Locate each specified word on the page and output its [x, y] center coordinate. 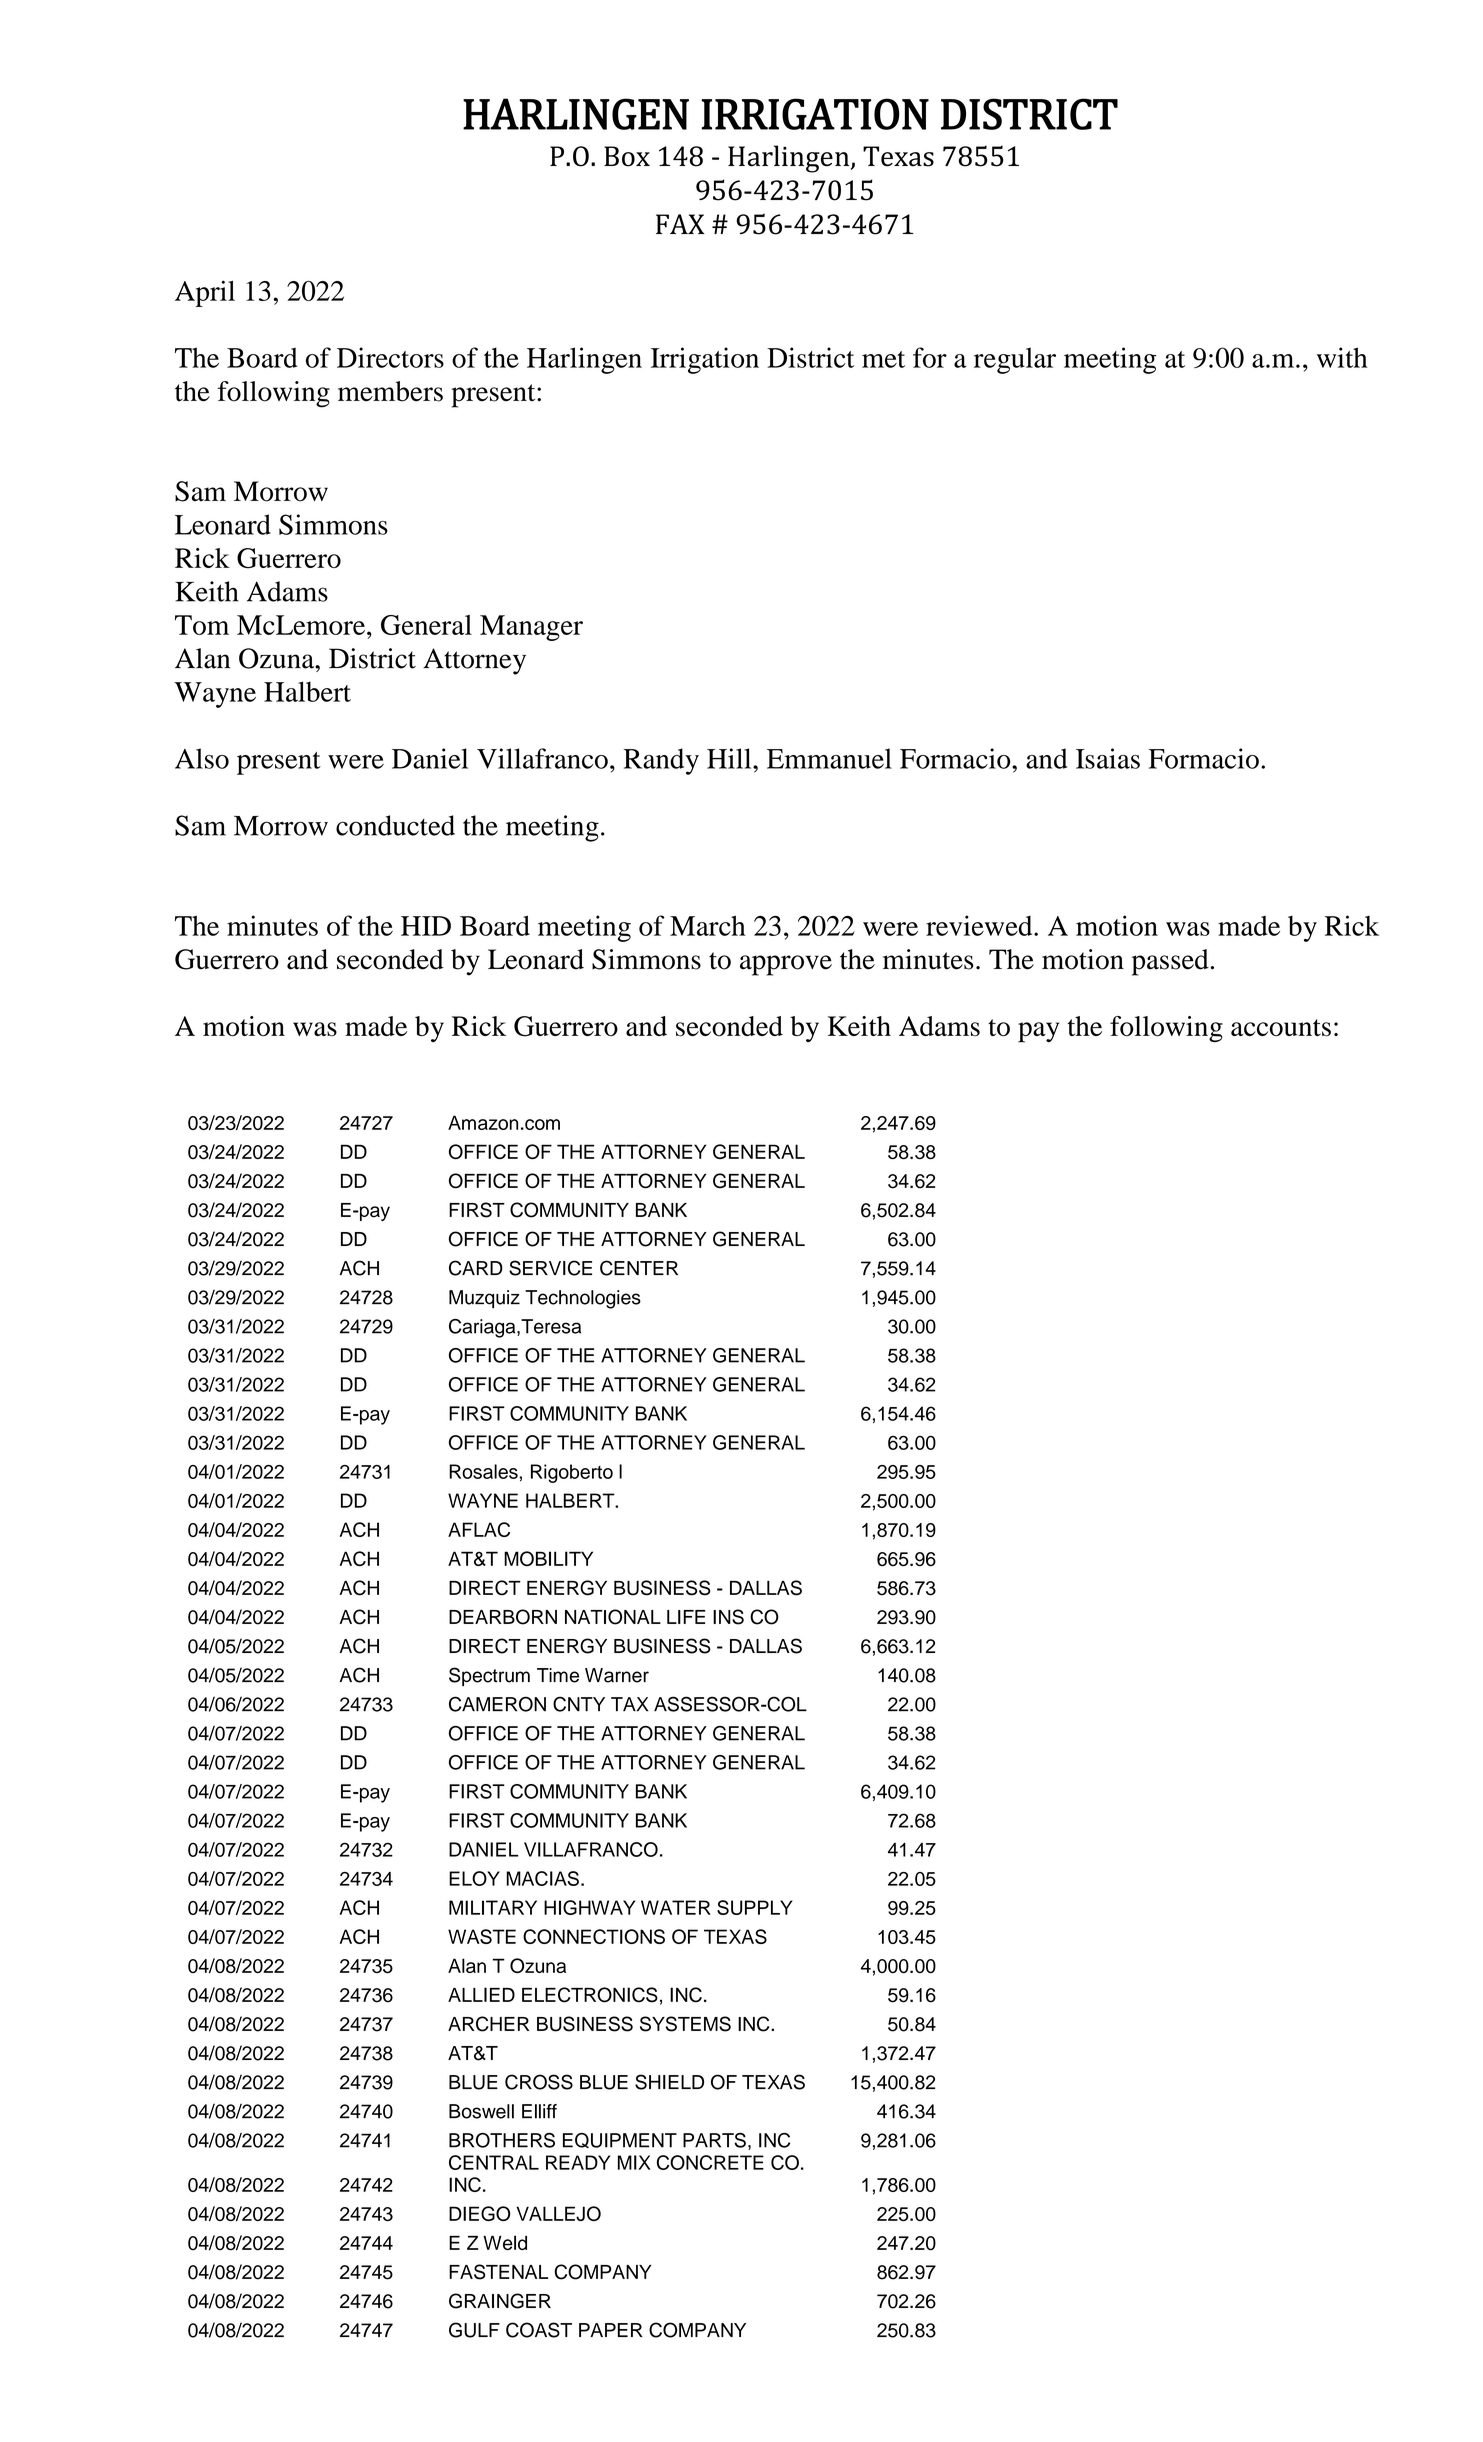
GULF [474, 2330]
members [390, 391]
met [883, 359]
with [1342, 357]
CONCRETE [710, 2162]
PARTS [714, 2140]
